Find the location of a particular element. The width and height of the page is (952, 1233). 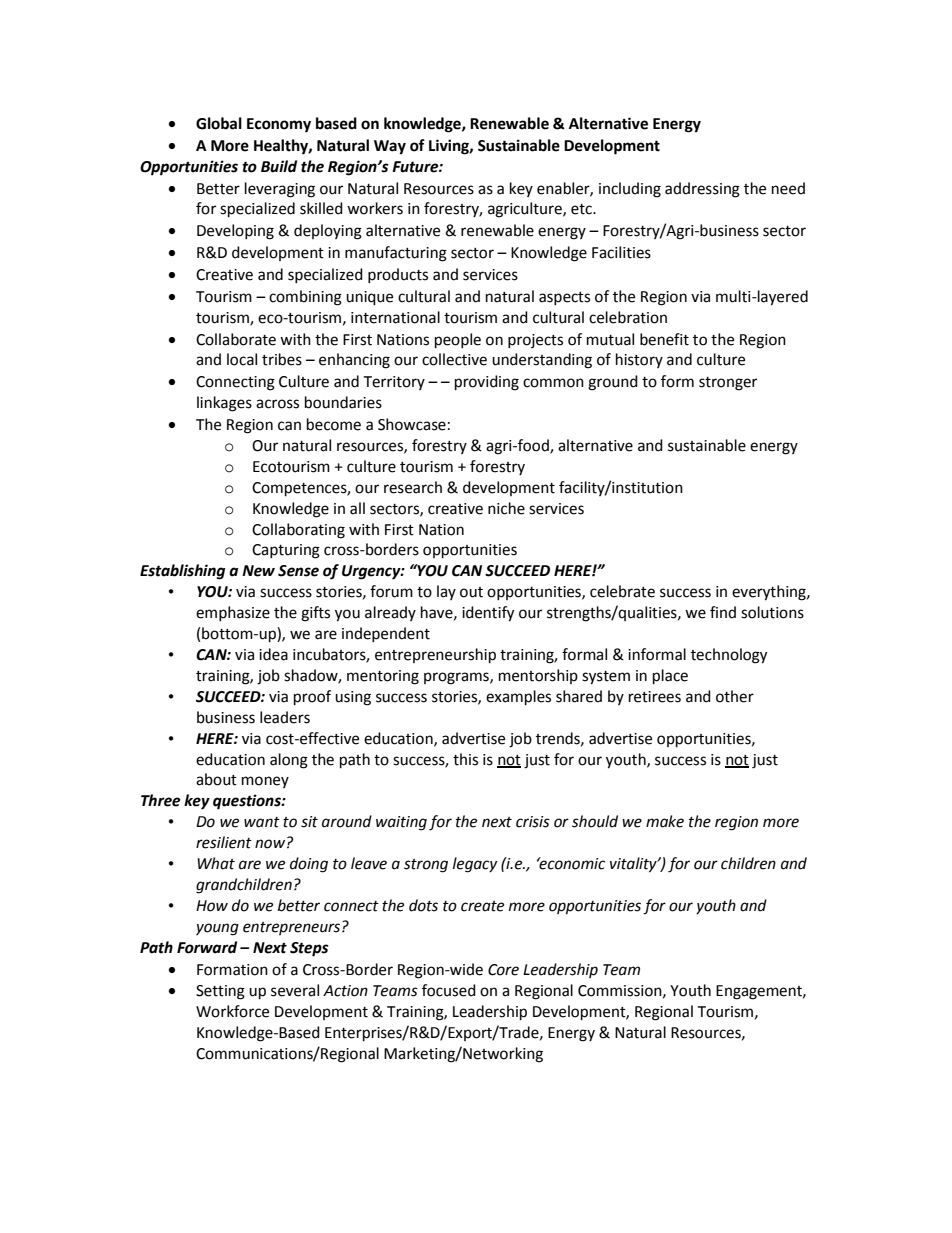

niche is located at coordinates (506, 508).
